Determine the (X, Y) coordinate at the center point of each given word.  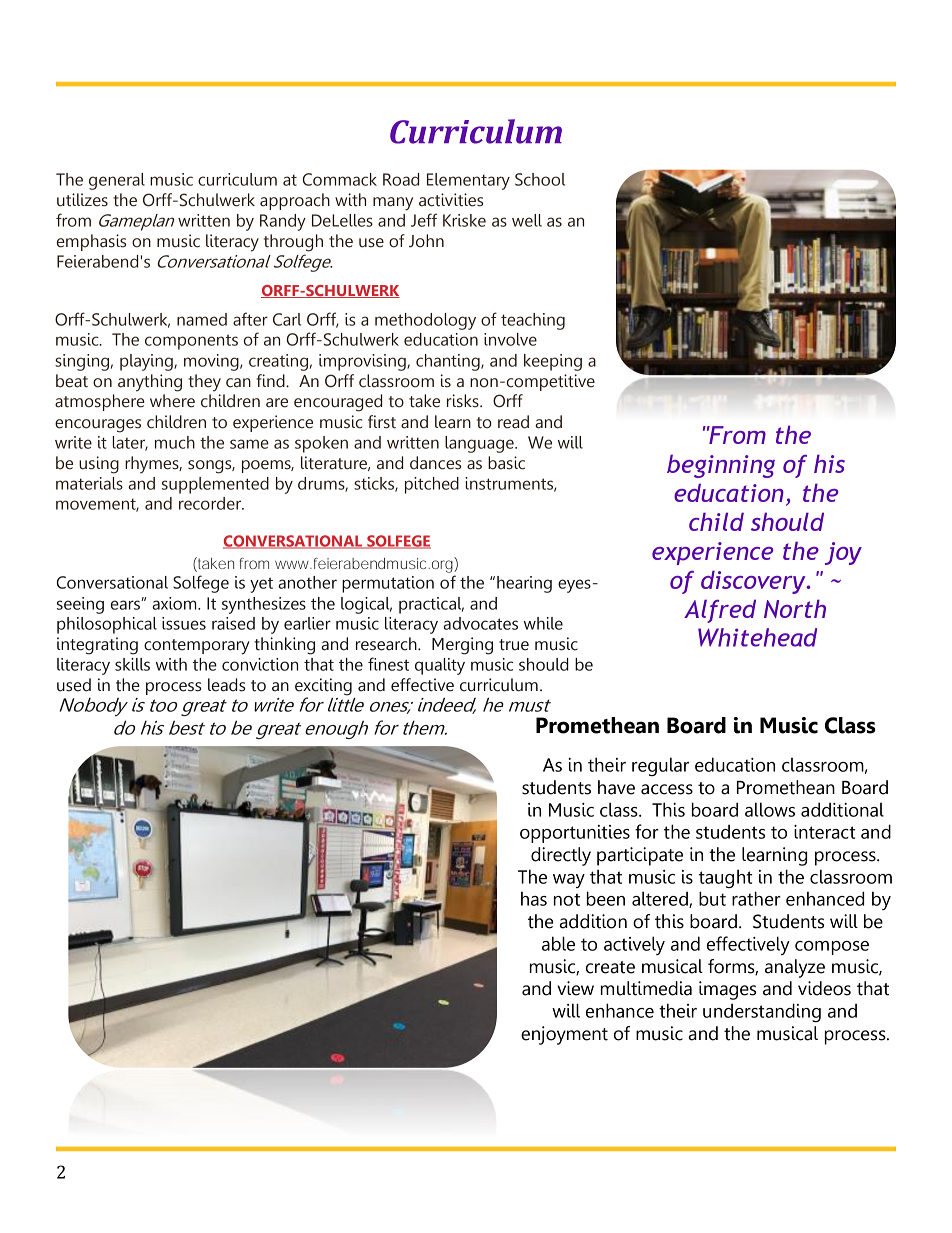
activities (451, 200)
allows (770, 809)
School (540, 179)
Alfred (720, 611)
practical (431, 605)
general (117, 181)
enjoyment (564, 1035)
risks (464, 401)
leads (226, 685)
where (172, 401)
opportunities (575, 834)
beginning (721, 466)
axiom (175, 603)
